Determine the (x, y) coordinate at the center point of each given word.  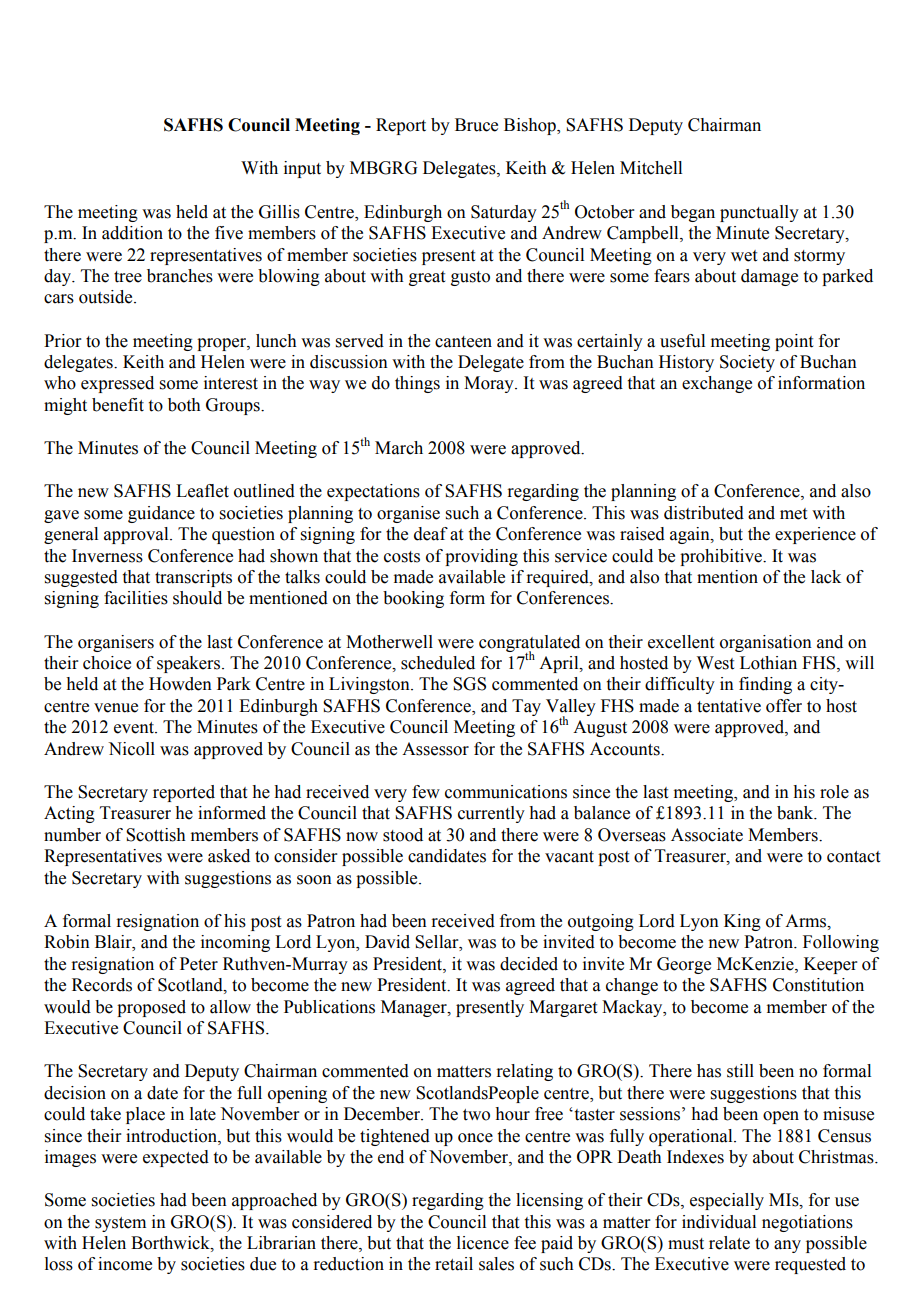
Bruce (476, 125)
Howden (180, 684)
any (787, 1246)
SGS (469, 684)
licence (483, 1243)
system (120, 1224)
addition (132, 233)
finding (765, 685)
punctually (759, 213)
